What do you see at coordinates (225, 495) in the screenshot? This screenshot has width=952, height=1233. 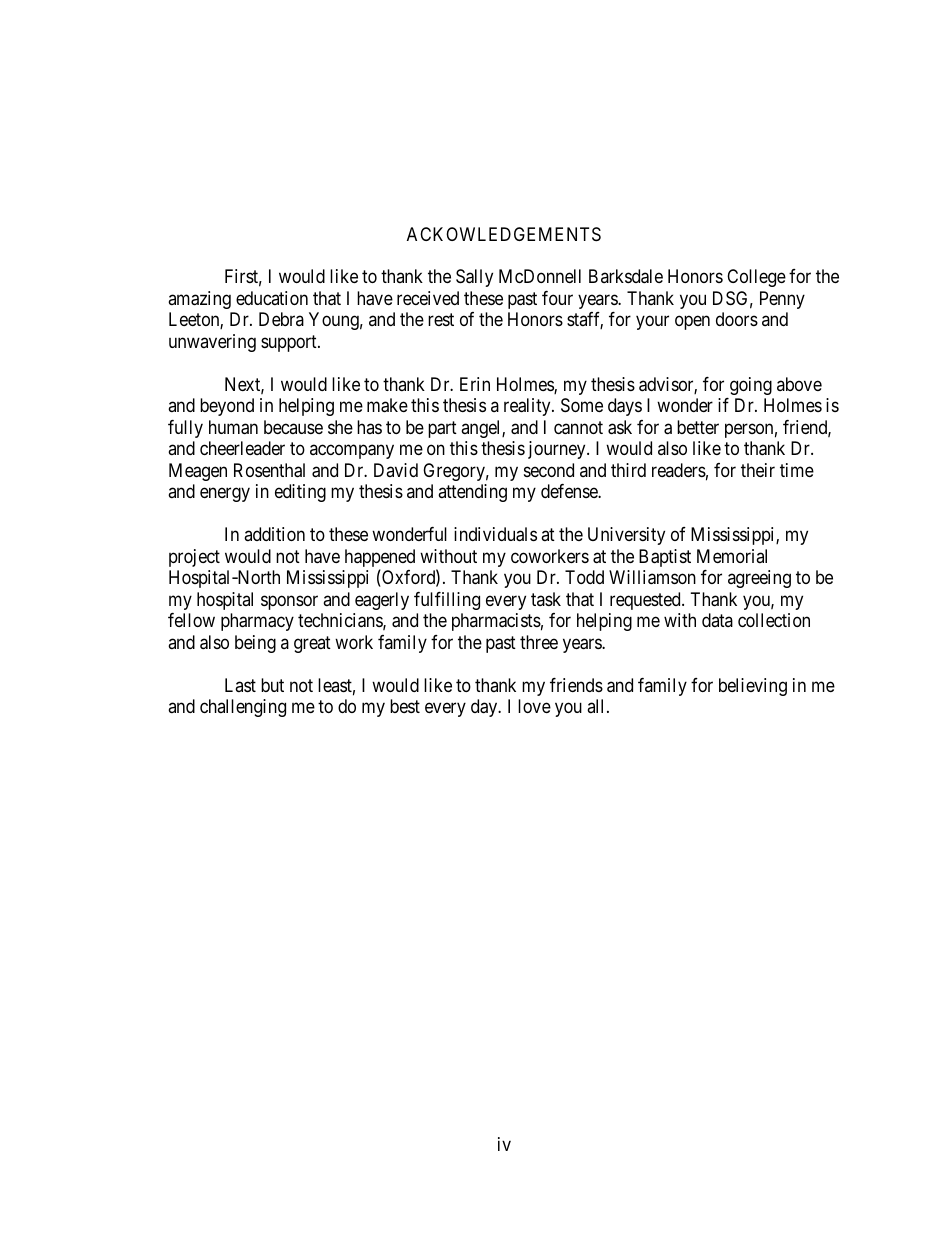 I see `energy` at bounding box center [225, 495].
